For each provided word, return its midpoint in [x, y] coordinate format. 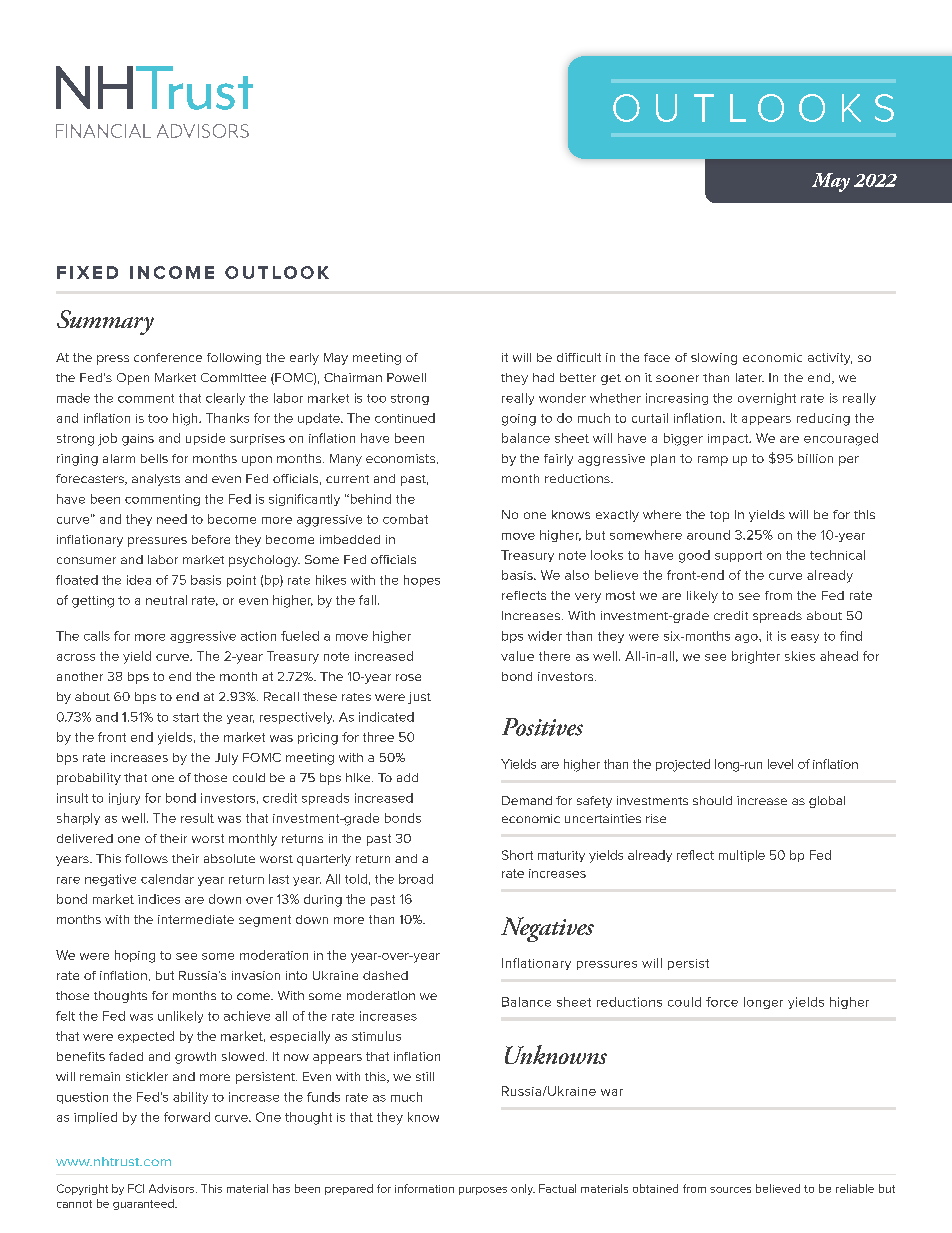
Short [517, 855]
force [722, 1002]
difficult [579, 357]
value [517, 656]
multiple [742, 856]
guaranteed [144, 1204]
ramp [713, 461]
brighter [756, 657]
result [197, 818]
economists [400, 458]
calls [97, 636]
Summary [105, 322]
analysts [156, 480]
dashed [385, 975]
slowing [714, 359]
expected [146, 1037]
